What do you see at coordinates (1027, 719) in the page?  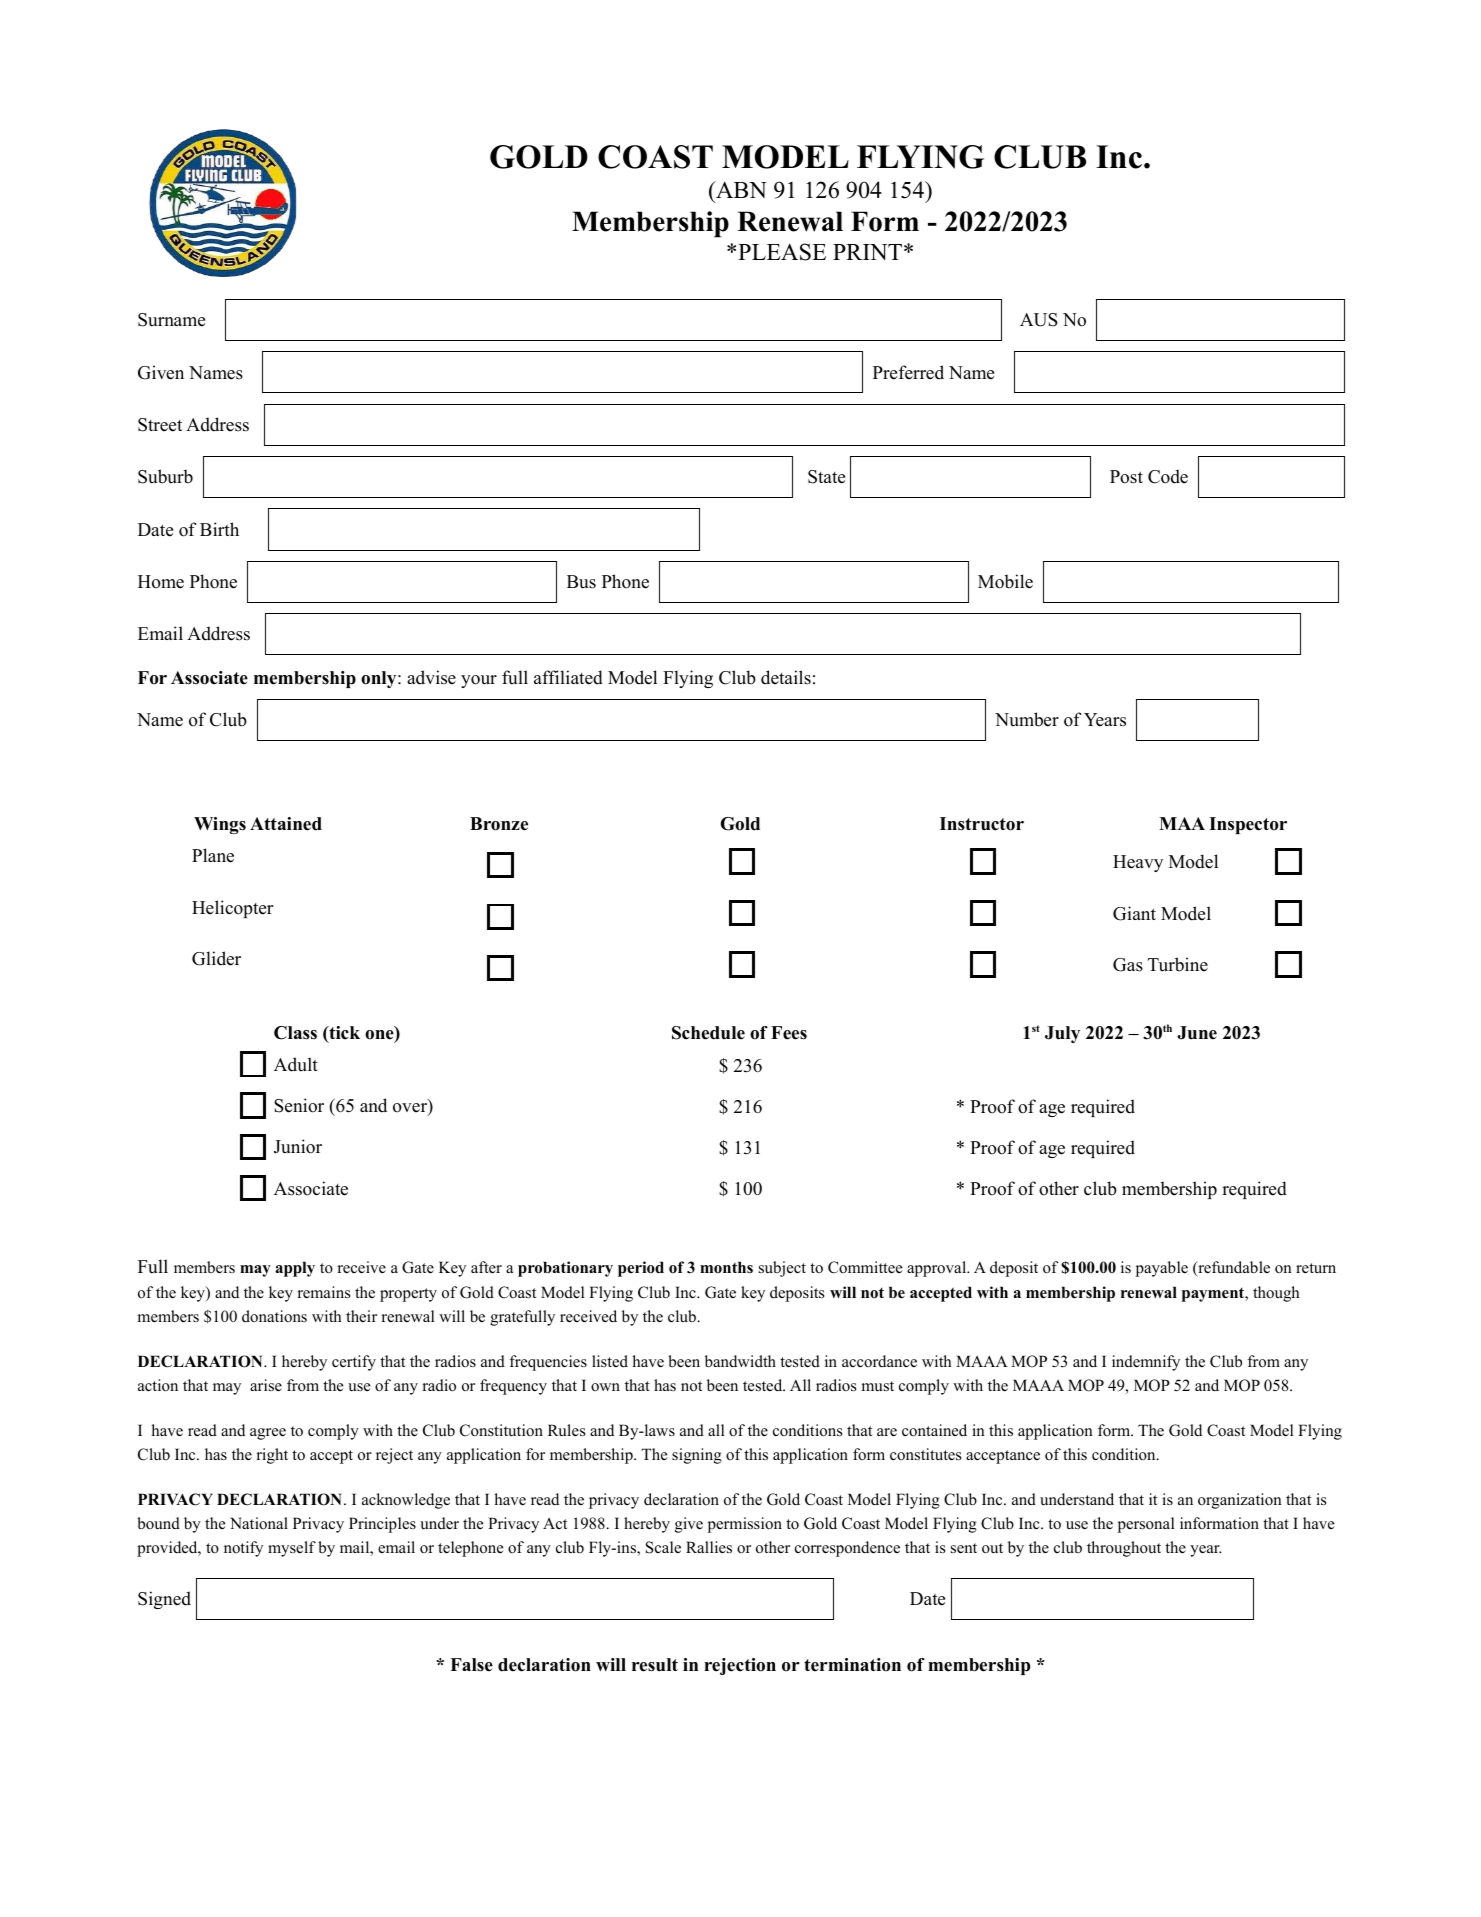 I see `Number` at bounding box center [1027, 719].
